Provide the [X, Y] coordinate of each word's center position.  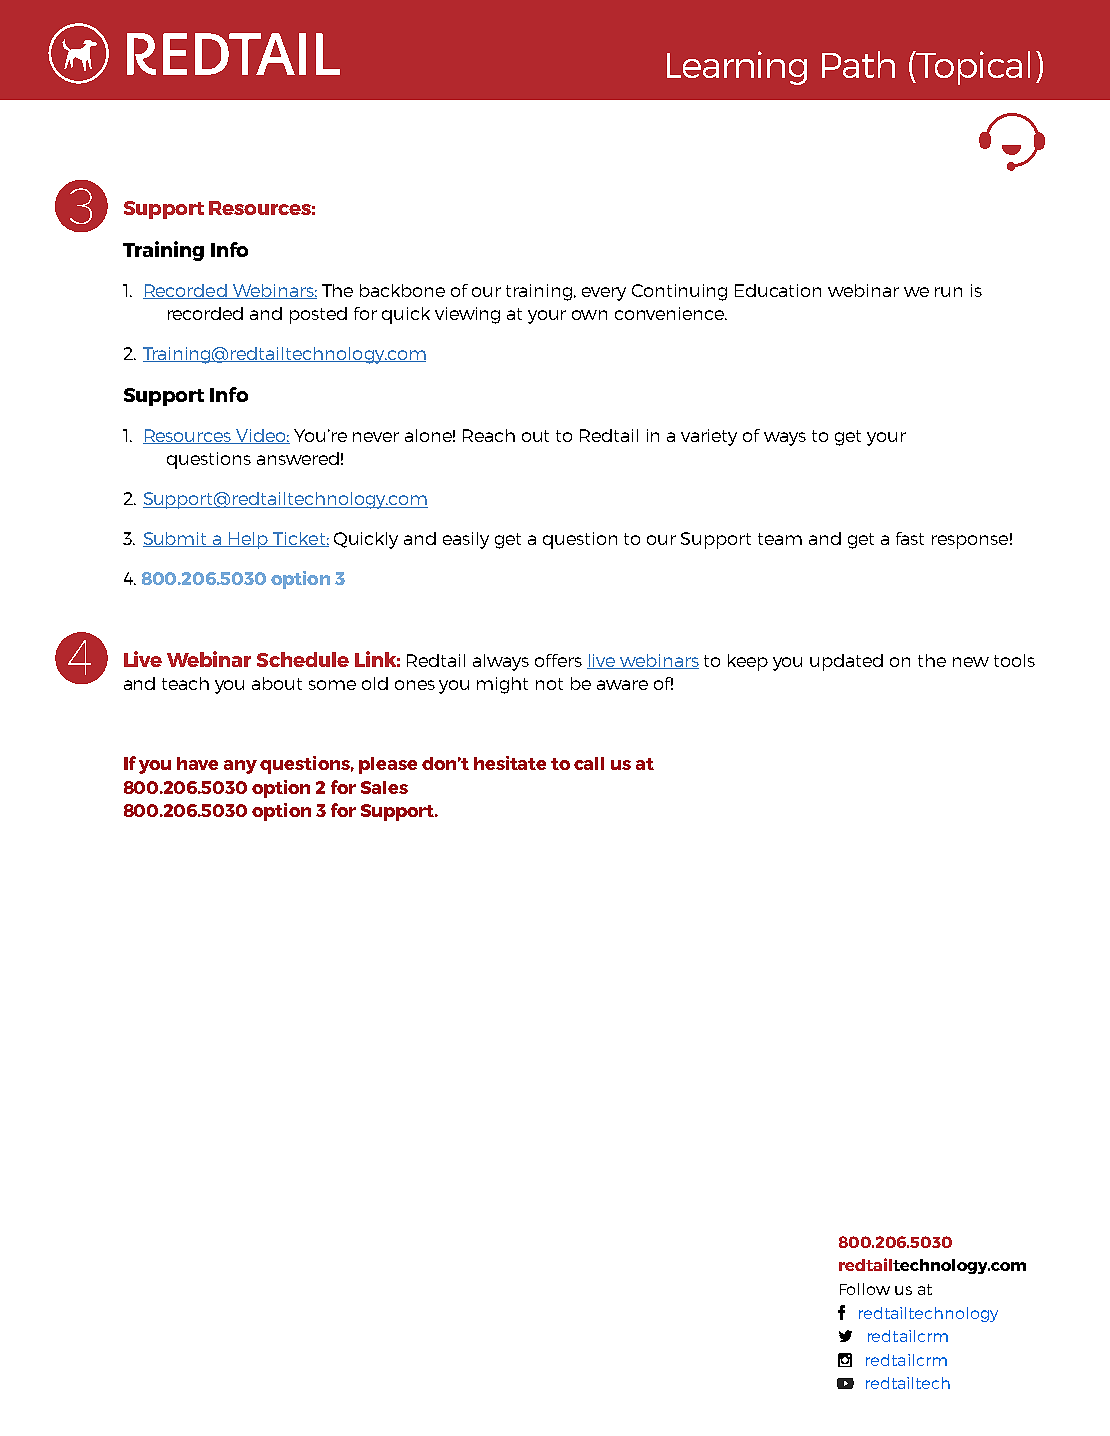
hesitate [510, 763]
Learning [737, 68]
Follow [865, 1289]
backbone [402, 290]
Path [858, 64]
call [589, 763]
